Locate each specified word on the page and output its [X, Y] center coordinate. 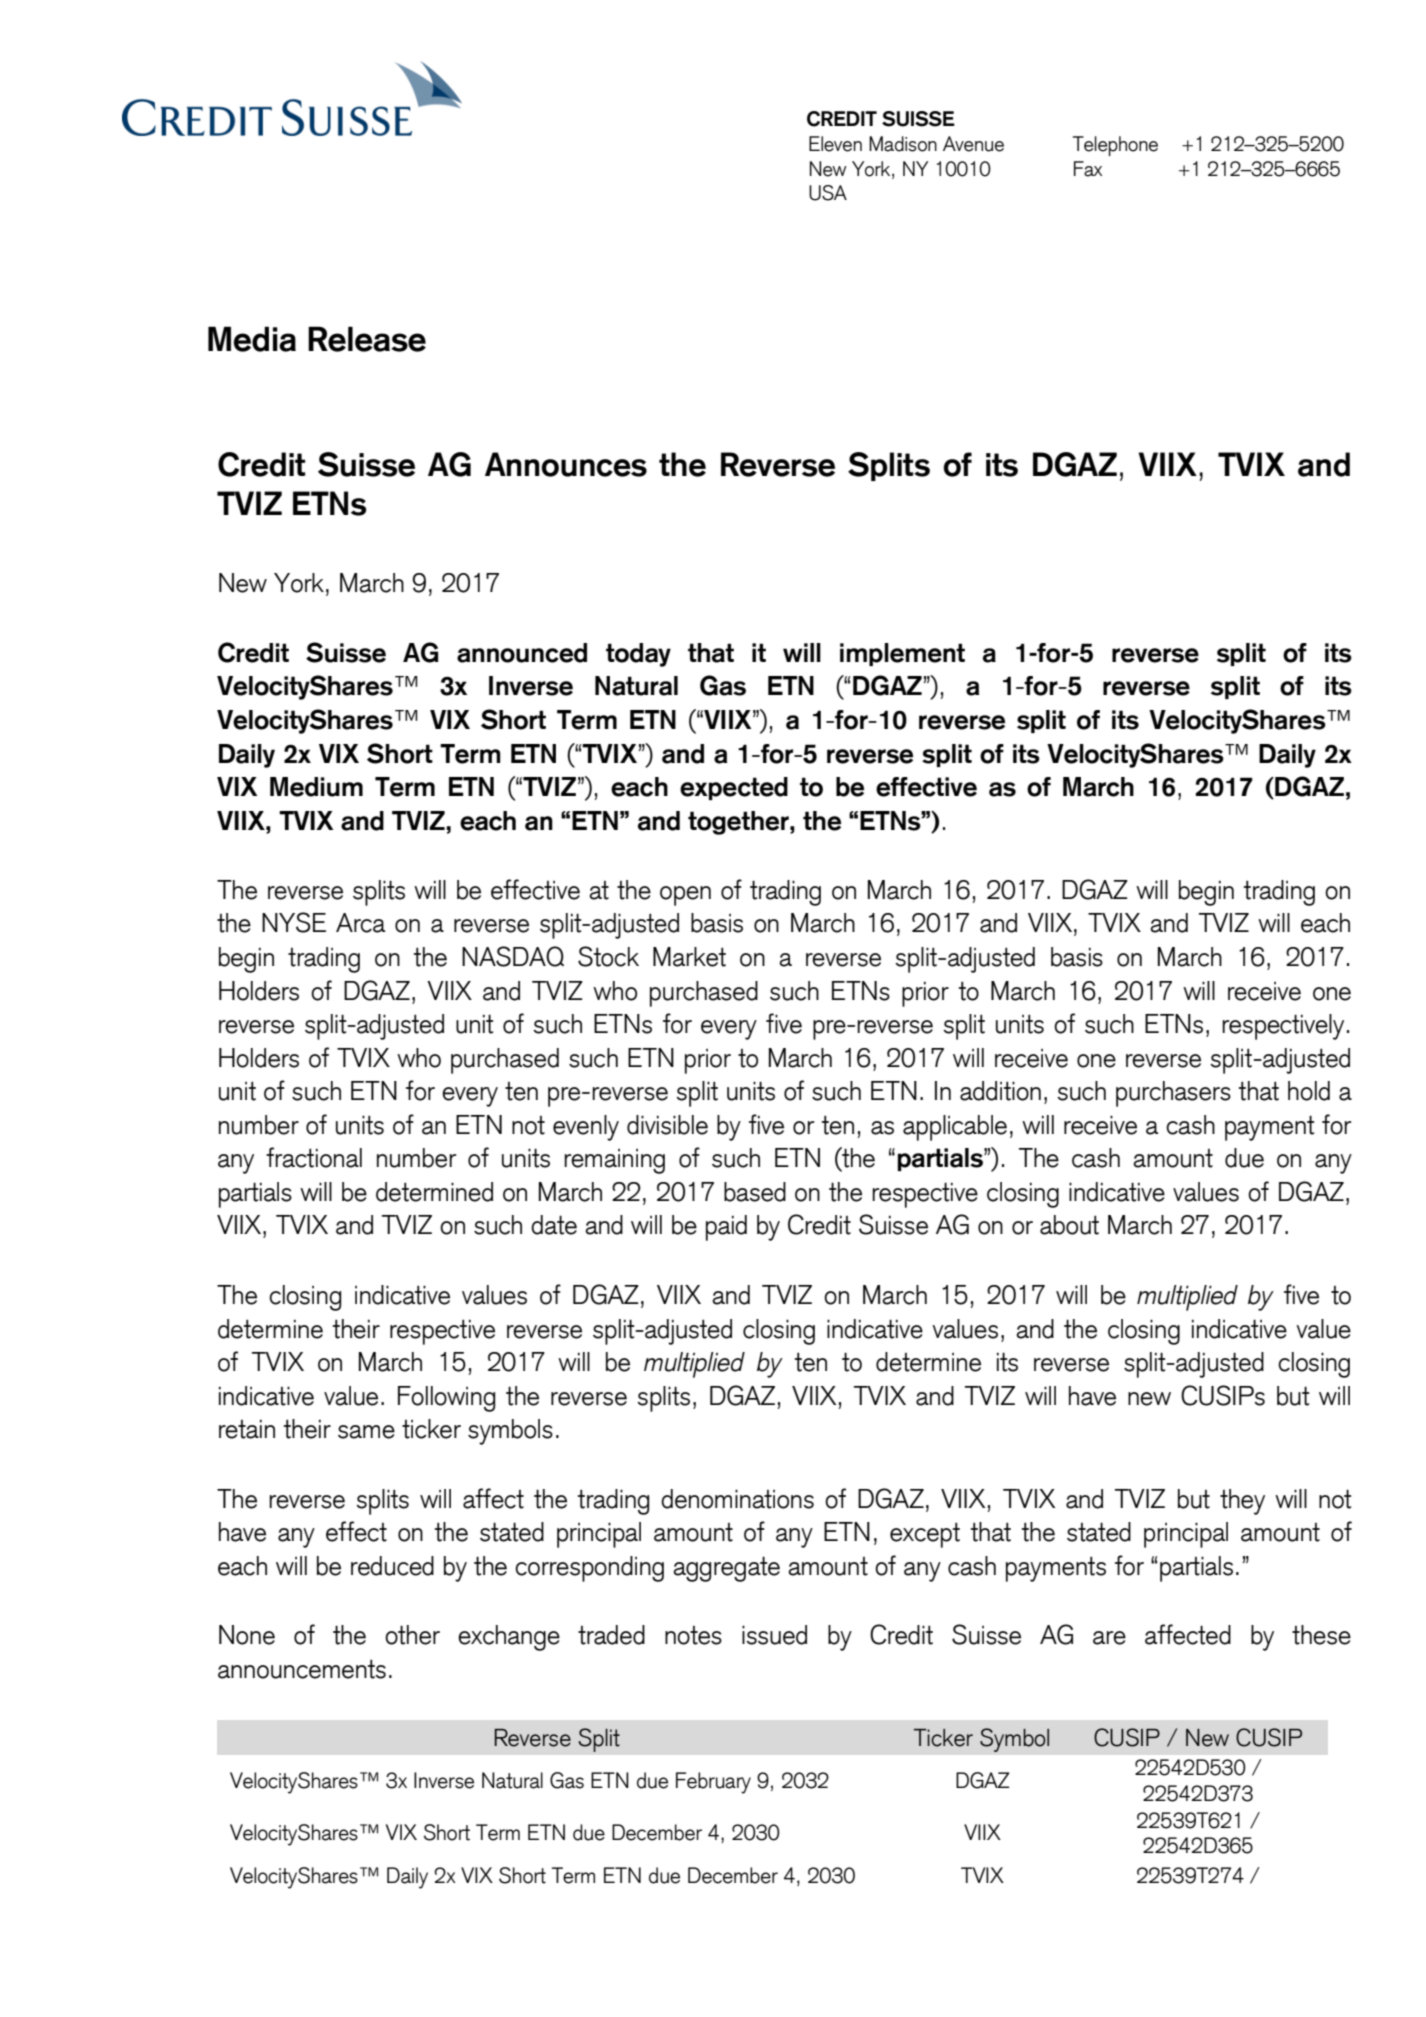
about [1069, 1225]
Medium [316, 787]
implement [902, 654]
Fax [1088, 169]
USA [828, 193]
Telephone [1115, 146]
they [1242, 1502]
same [366, 1432]
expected [734, 788]
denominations [737, 1499]
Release [367, 339]
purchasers [1173, 1094]
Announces [566, 464]
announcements [302, 1669]
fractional [314, 1157]
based [755, 1192]
